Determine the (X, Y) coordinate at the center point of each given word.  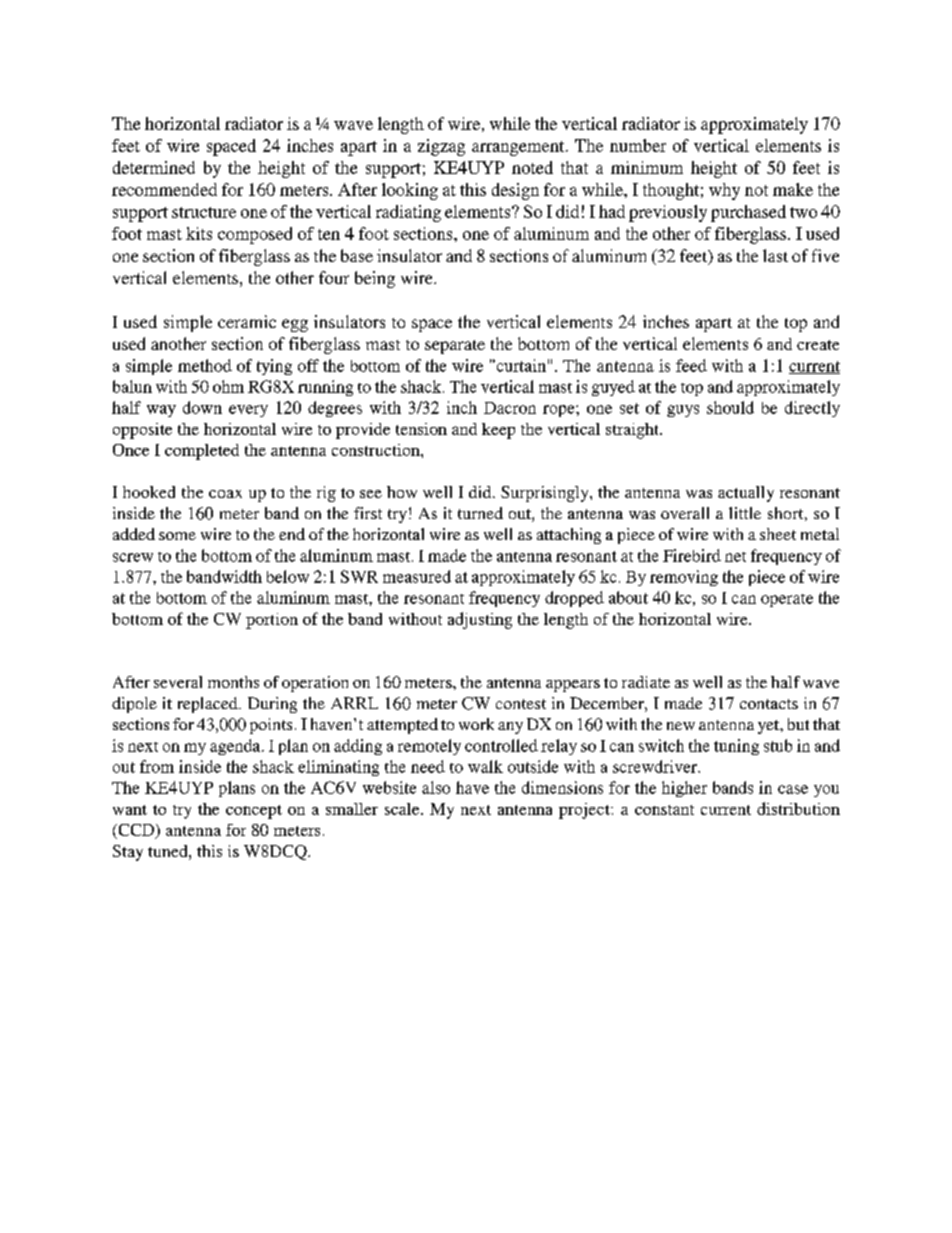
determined (154, 167)
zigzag (441, 147)
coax (225, 494)
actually (746, 494)
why (724, 191)
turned (480, 513)
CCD (136, 831)
